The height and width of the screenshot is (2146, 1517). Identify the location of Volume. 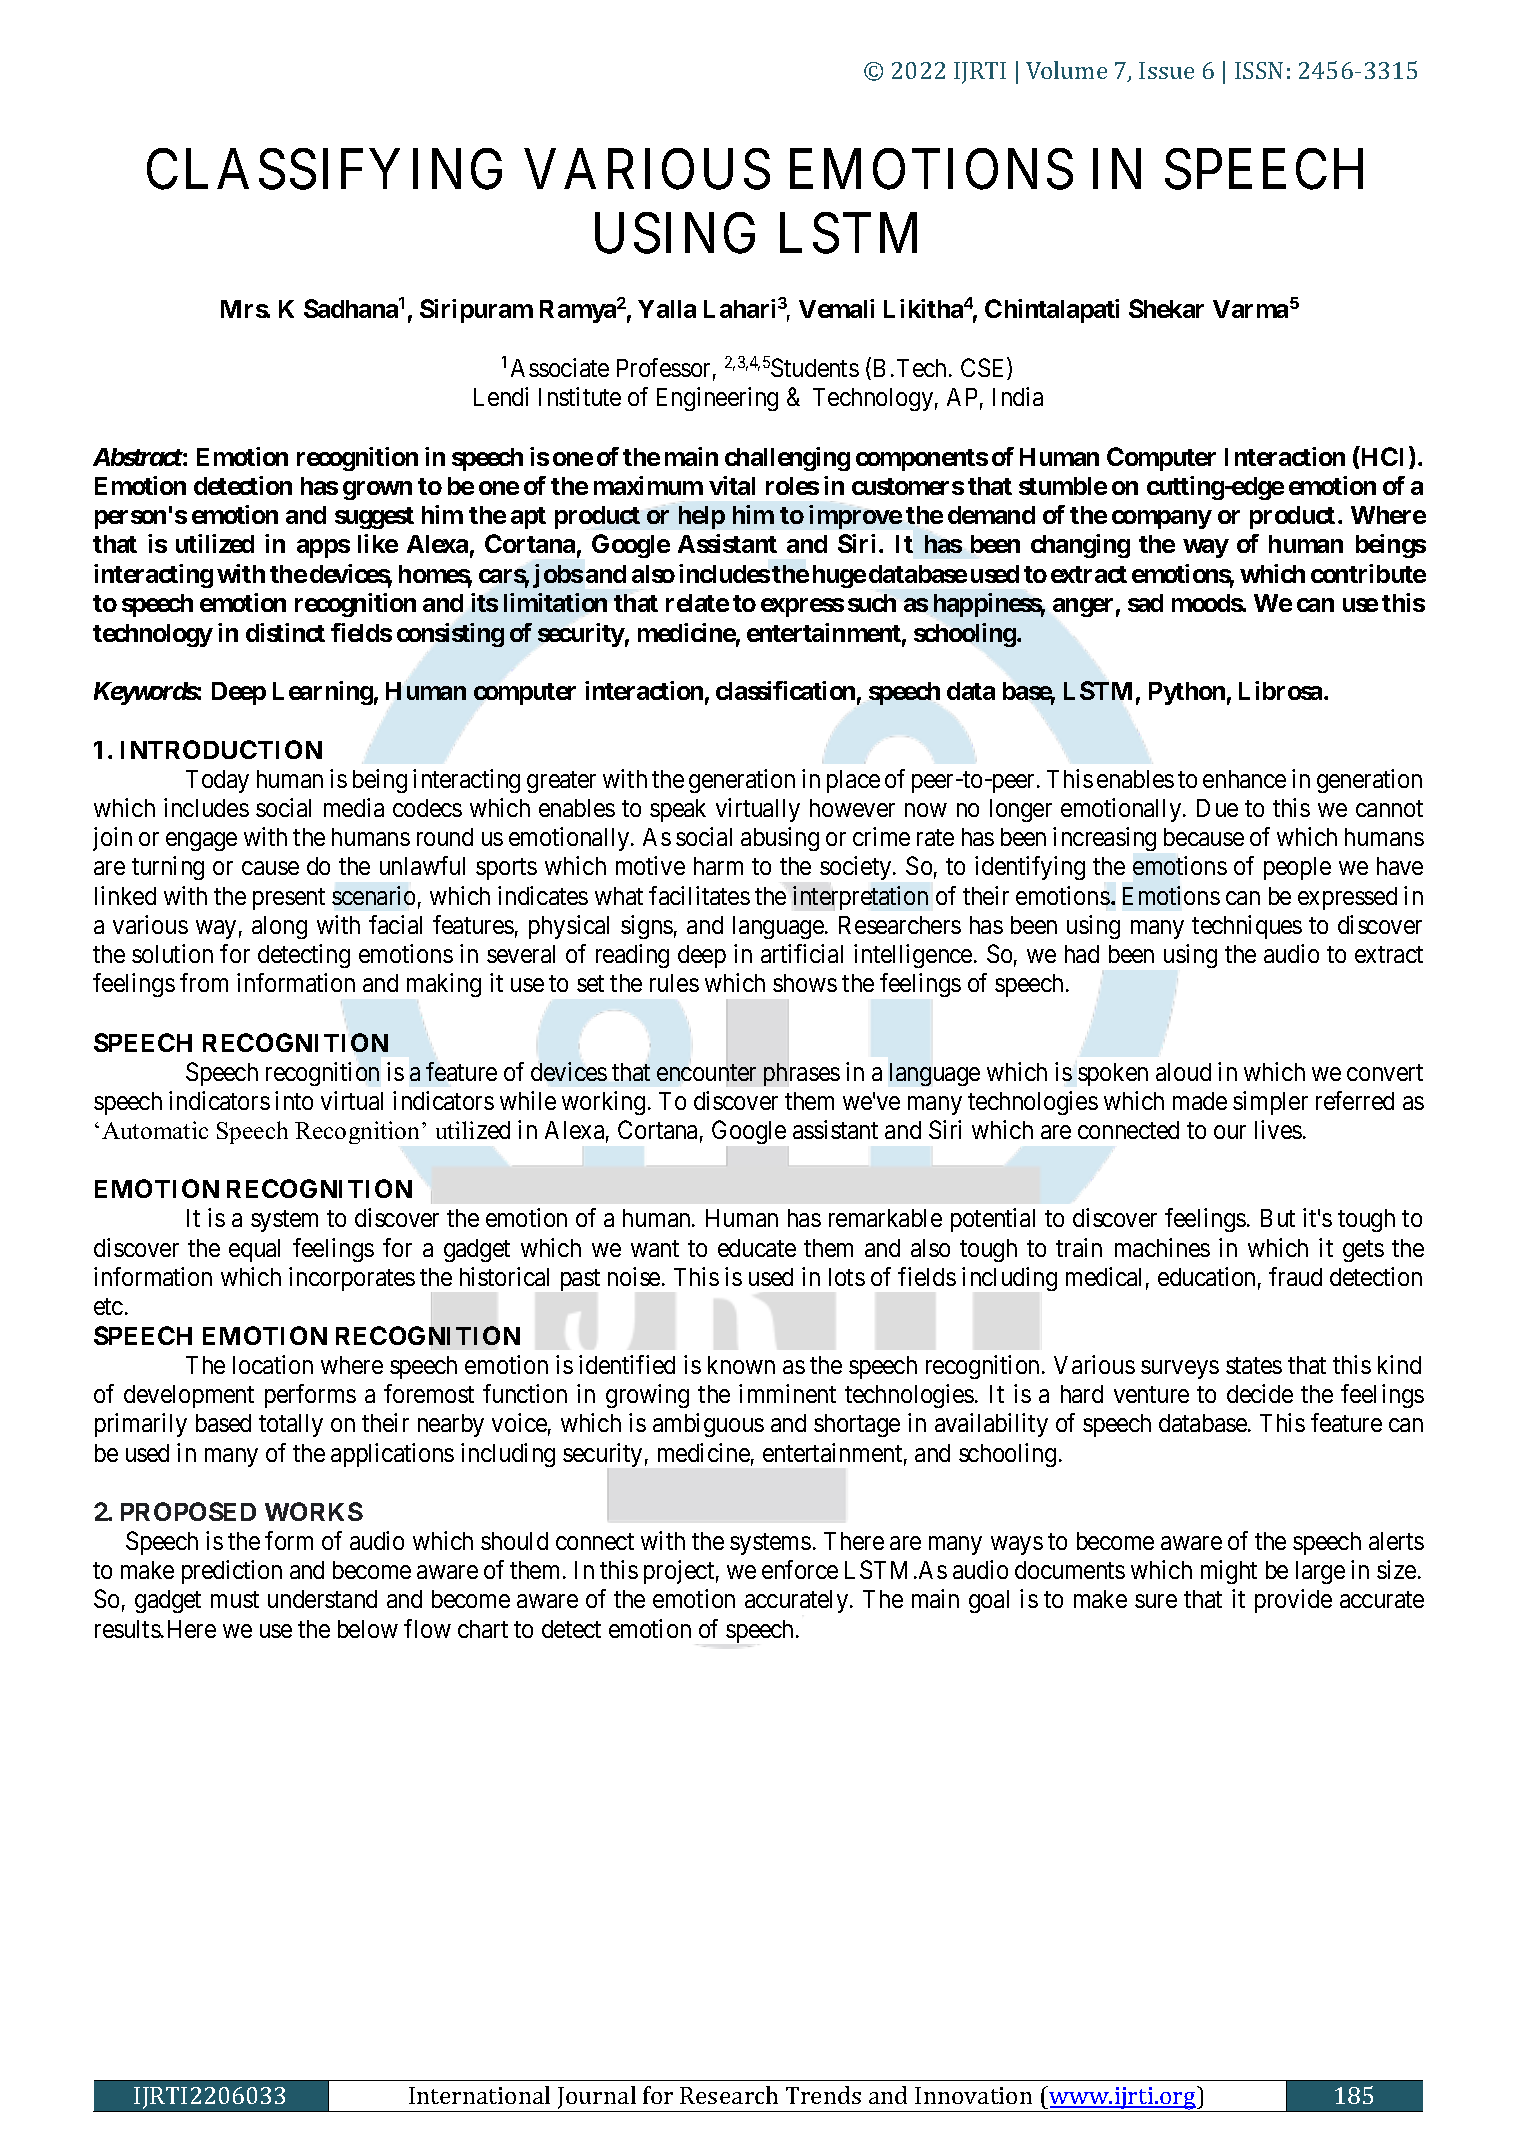
(1066, 70).
